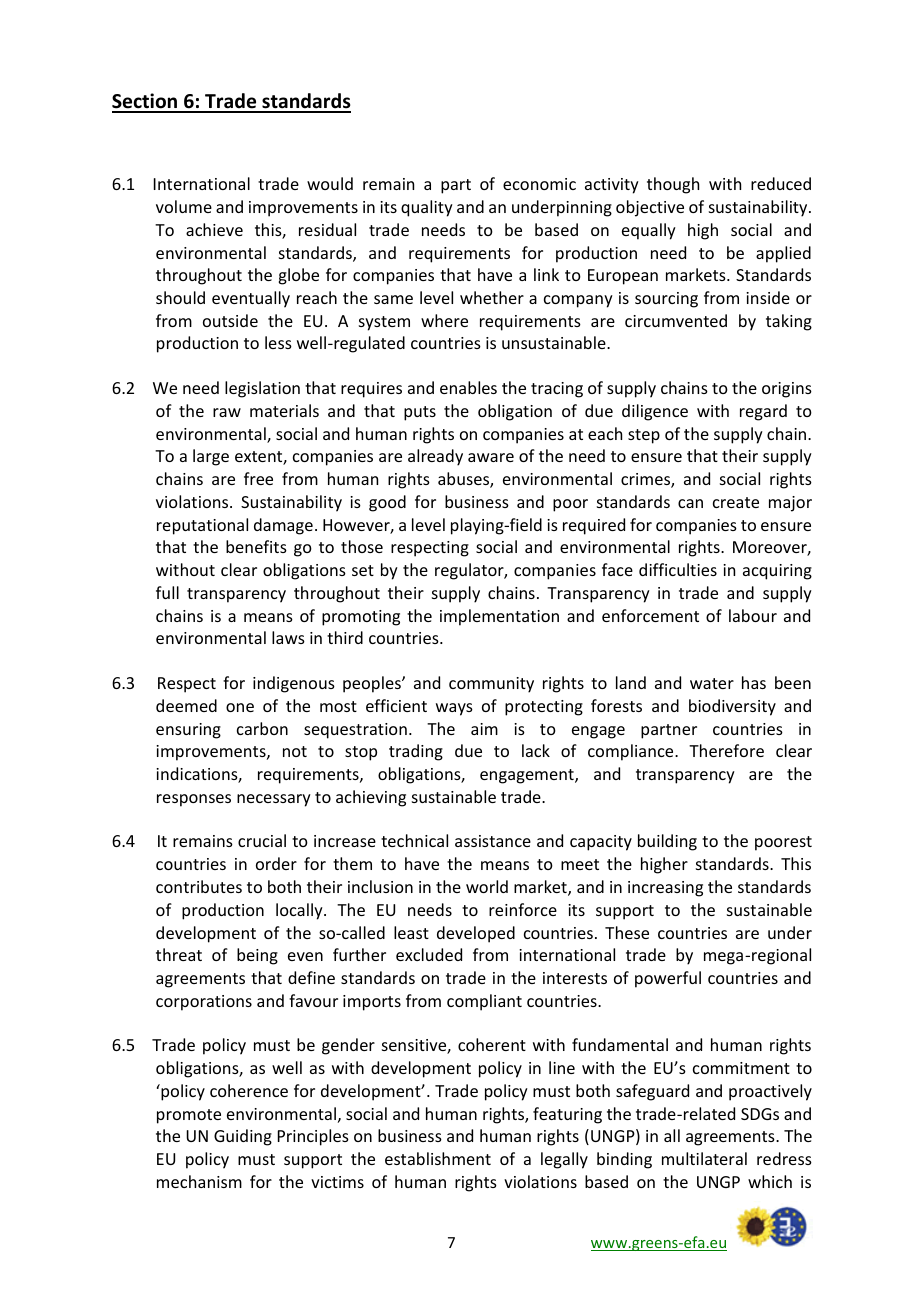  I want to click on though, so click(673, 185).
